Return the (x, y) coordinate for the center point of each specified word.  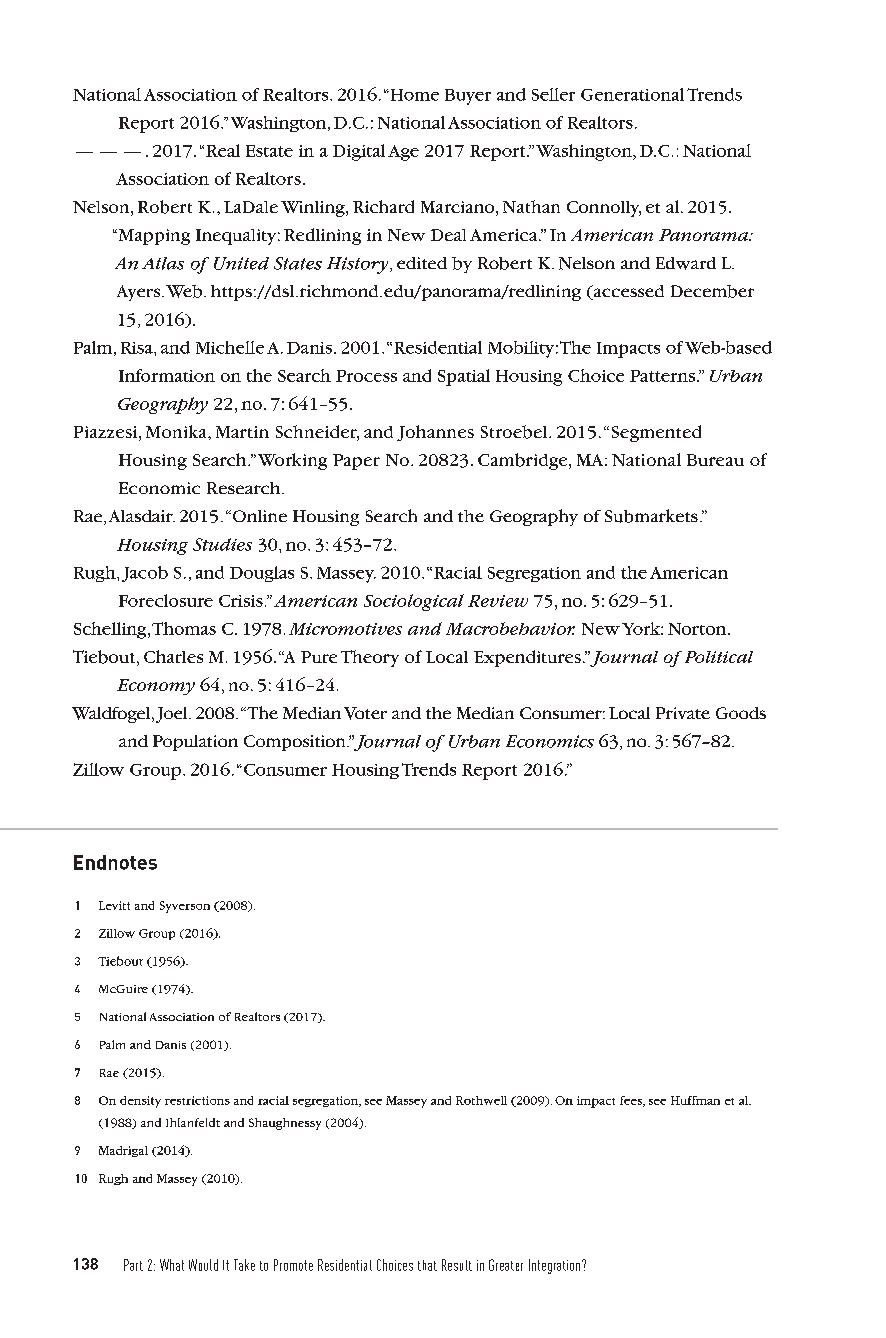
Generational (632, 94)
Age (403, 153)
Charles (173, 656)
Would (203, 1265)
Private (683, 713)
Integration (556, 1266)
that (427, 1265)
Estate (269, 151)
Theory (370, 658)
